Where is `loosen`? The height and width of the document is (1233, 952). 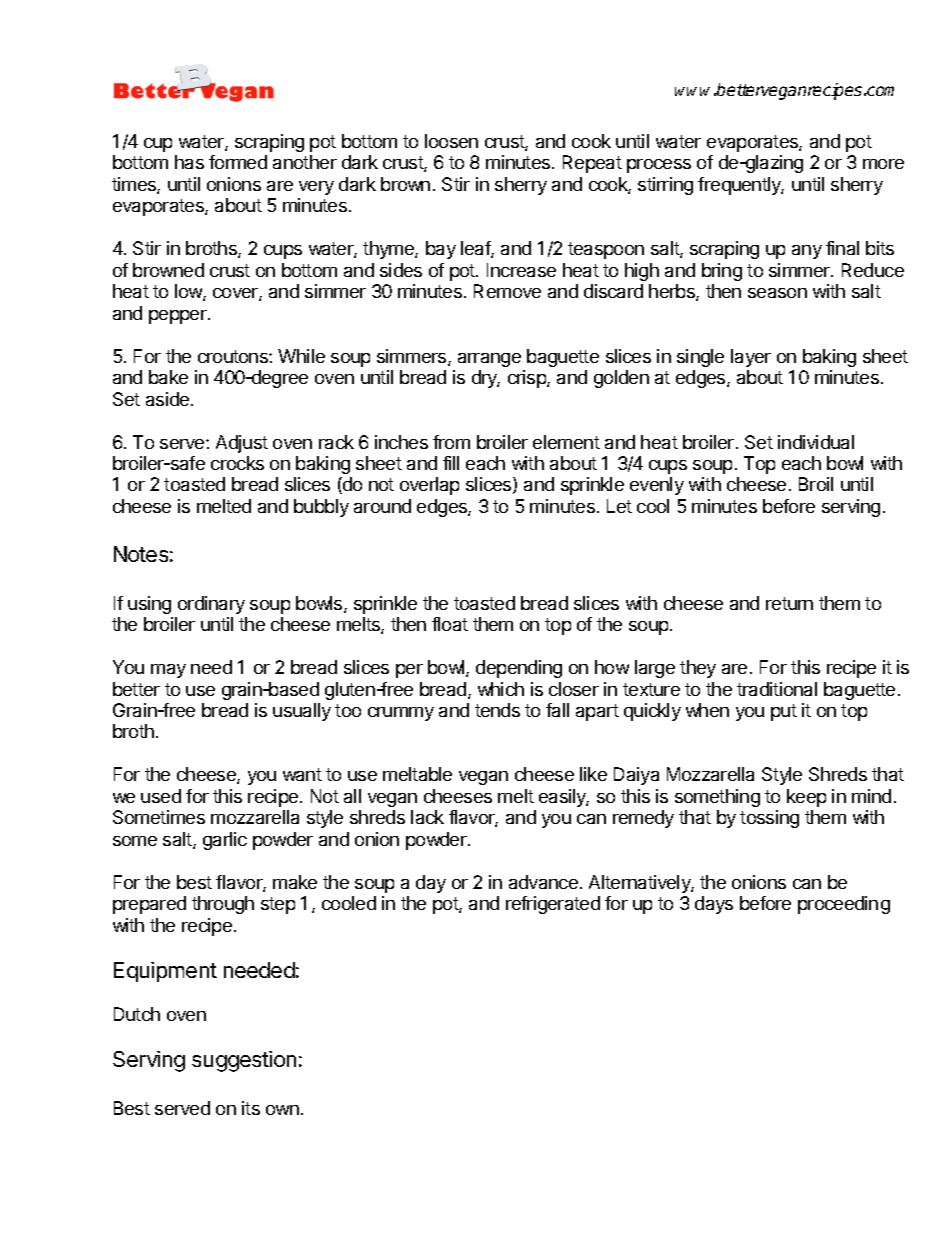
loosen is located at coordinates (451, 141).
